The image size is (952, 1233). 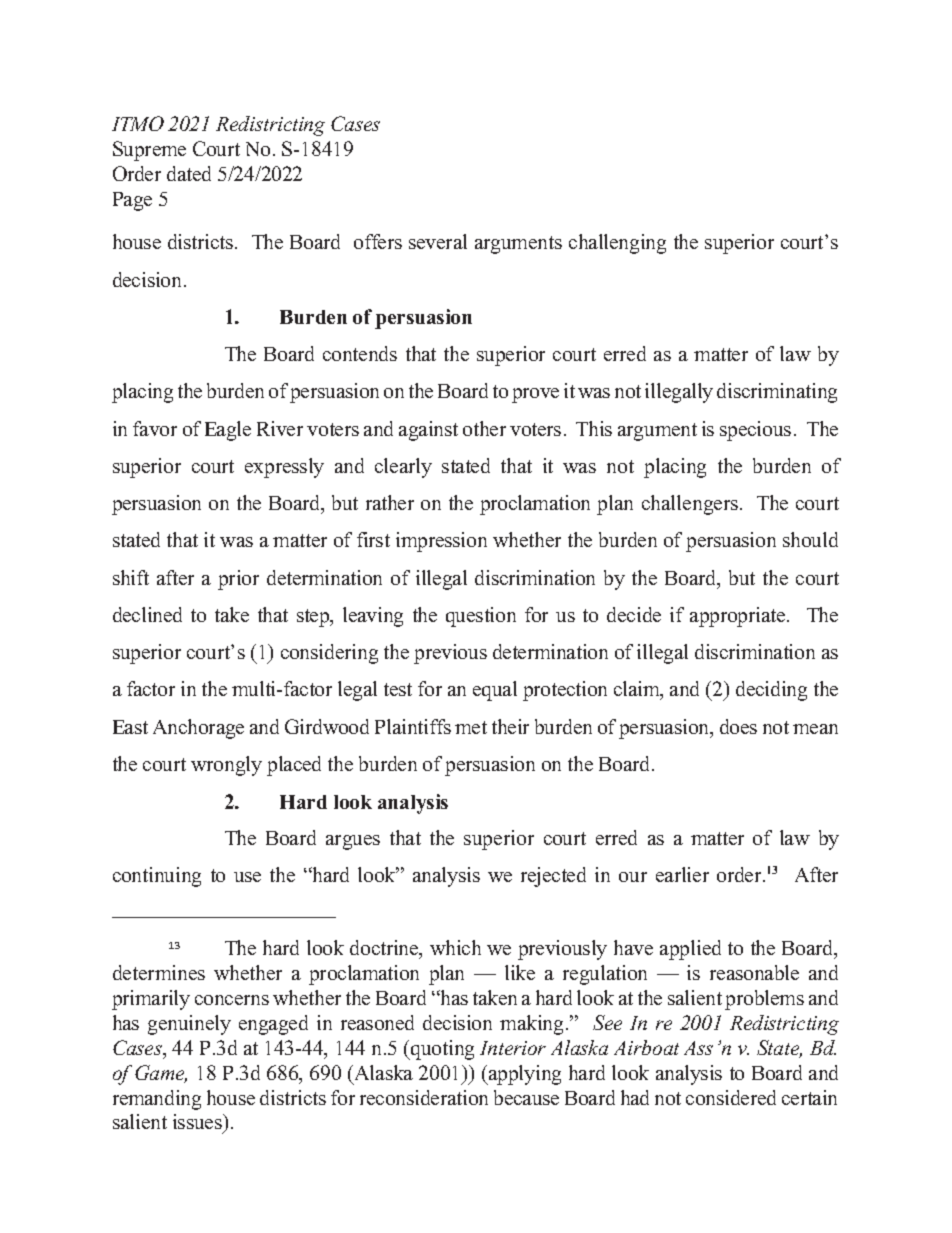 What do you see at coordinates (731, 1097) in the screenshot?
I see `considered` at bounding box center [731, 1097].
